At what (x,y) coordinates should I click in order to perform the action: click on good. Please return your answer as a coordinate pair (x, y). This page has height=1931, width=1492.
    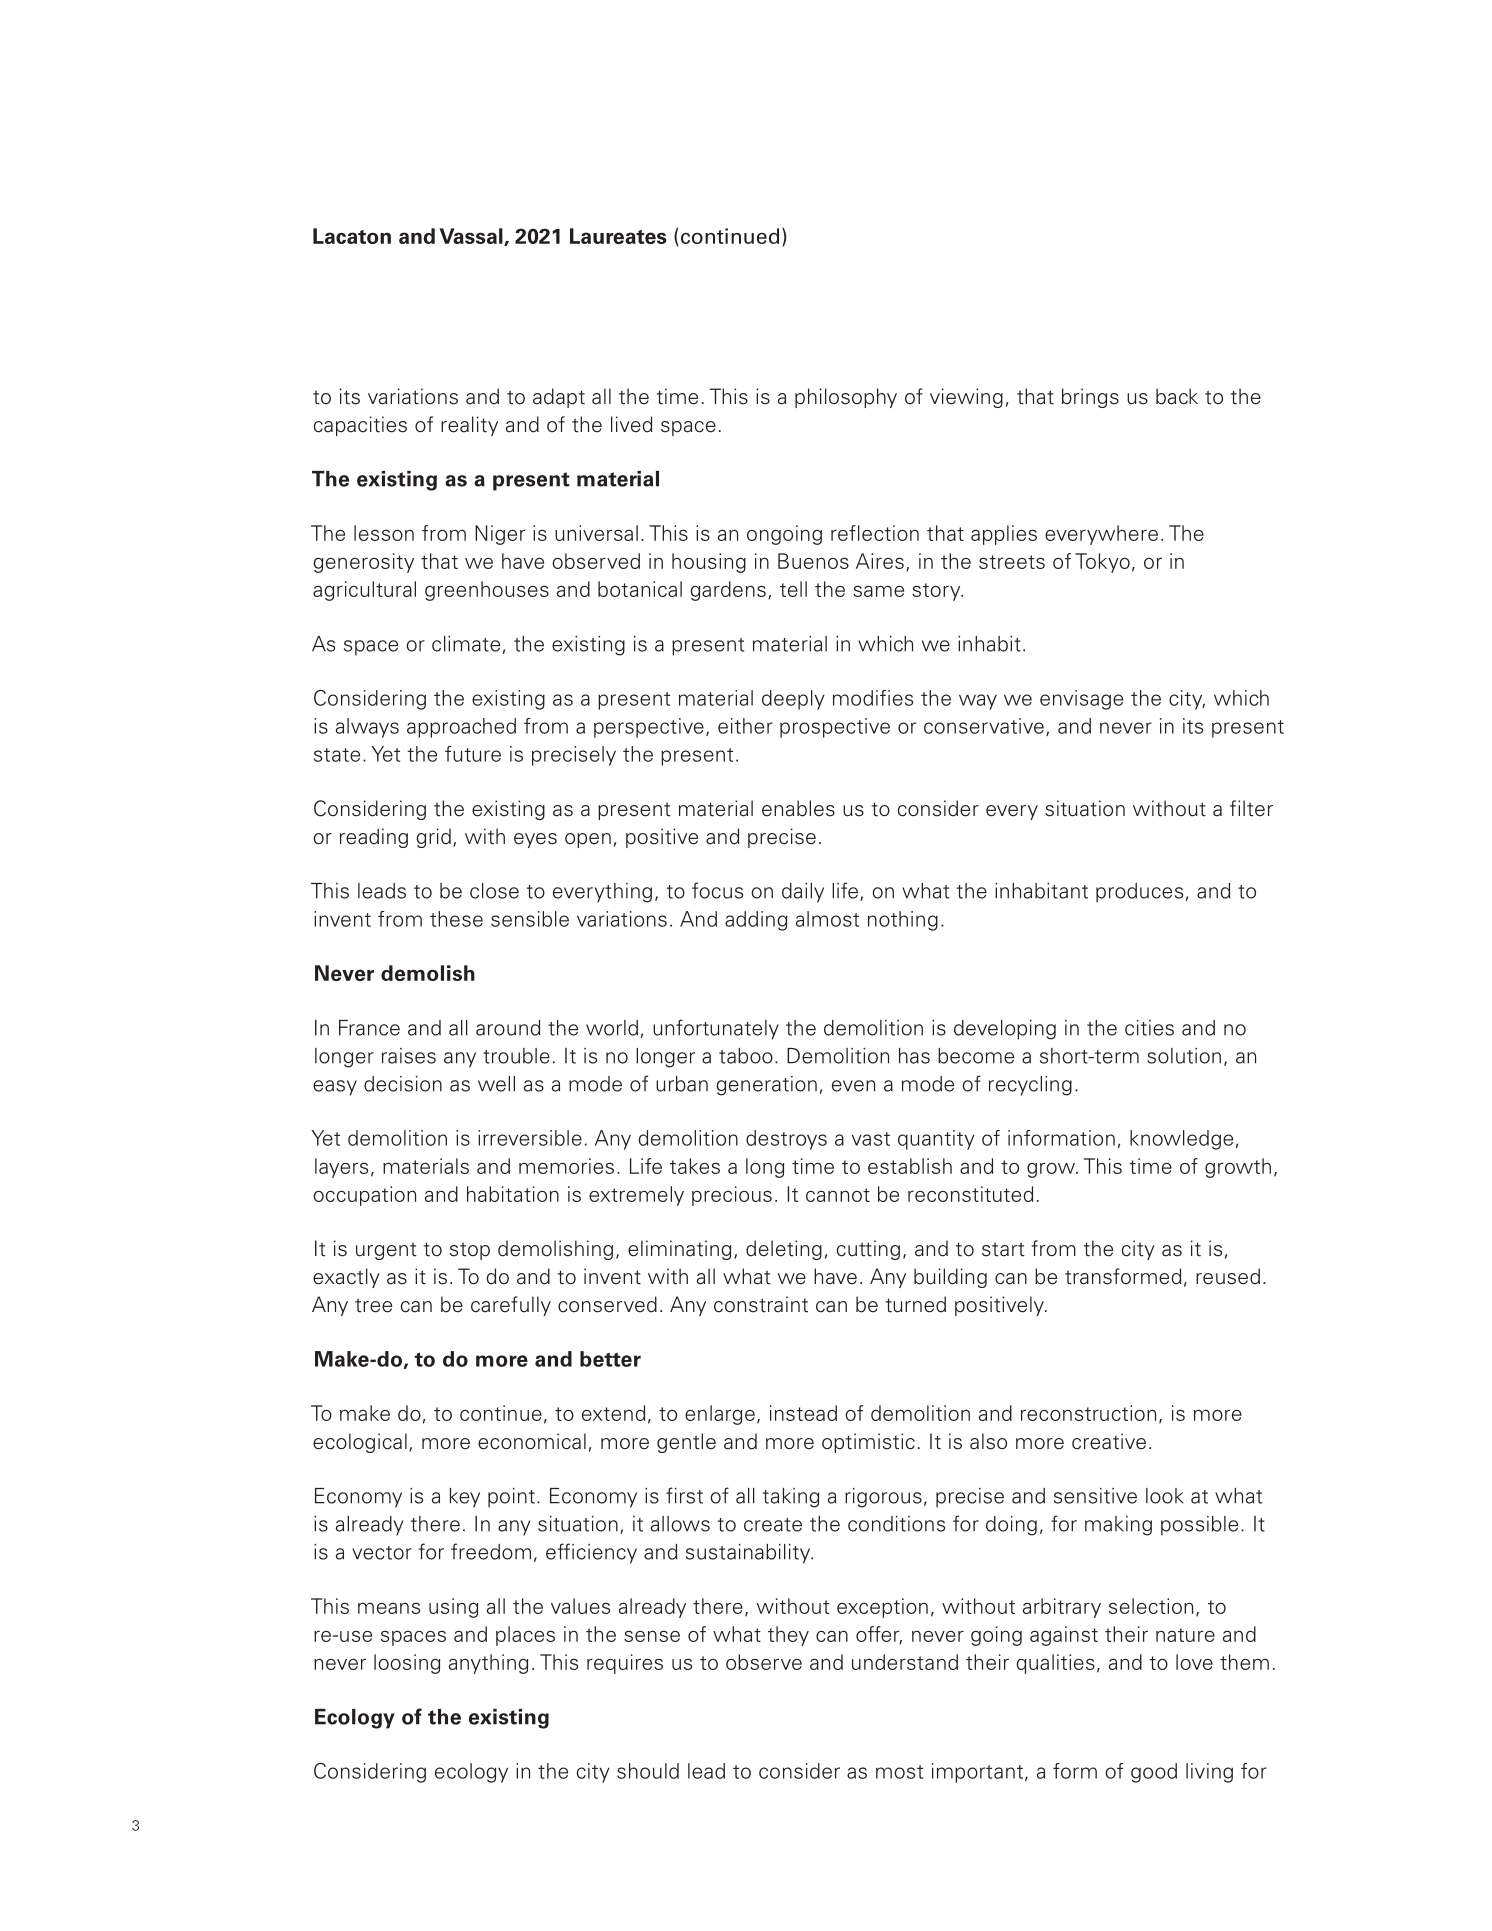
    Looking at the image, I should click on (1154, 1773).
